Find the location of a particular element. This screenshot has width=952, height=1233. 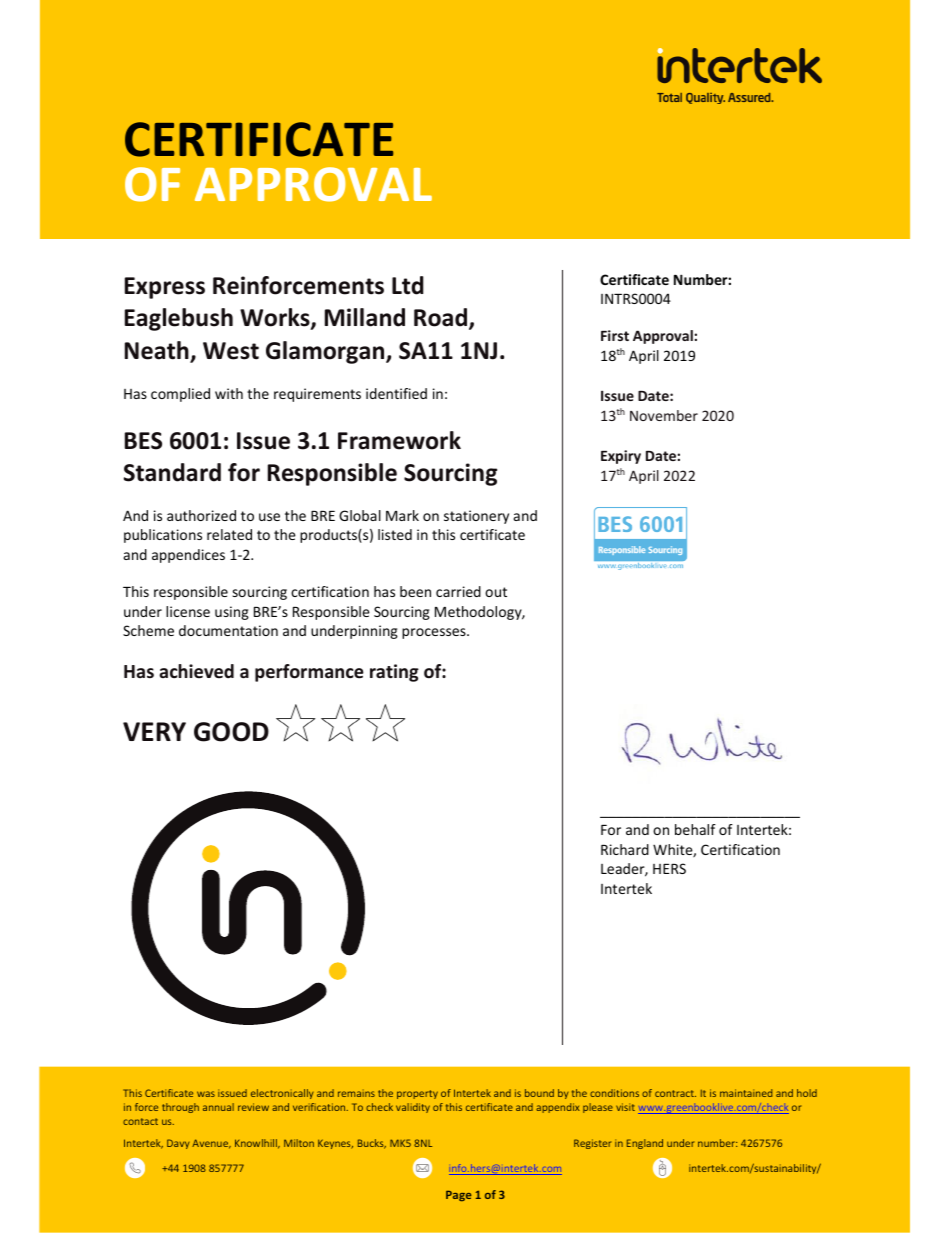

behalf is located at coordinates (695, 829).
